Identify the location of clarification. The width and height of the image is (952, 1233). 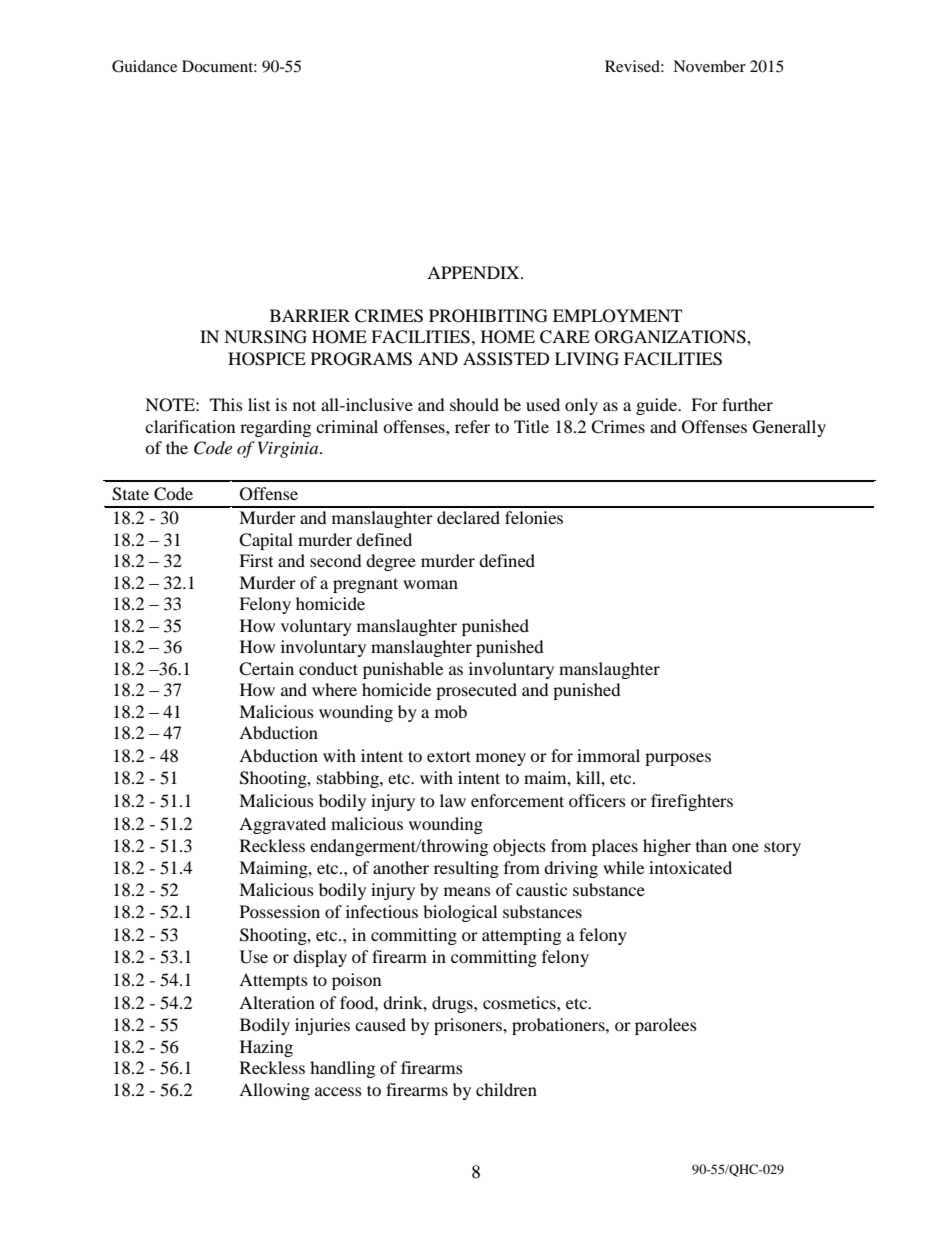
(190, 426).
